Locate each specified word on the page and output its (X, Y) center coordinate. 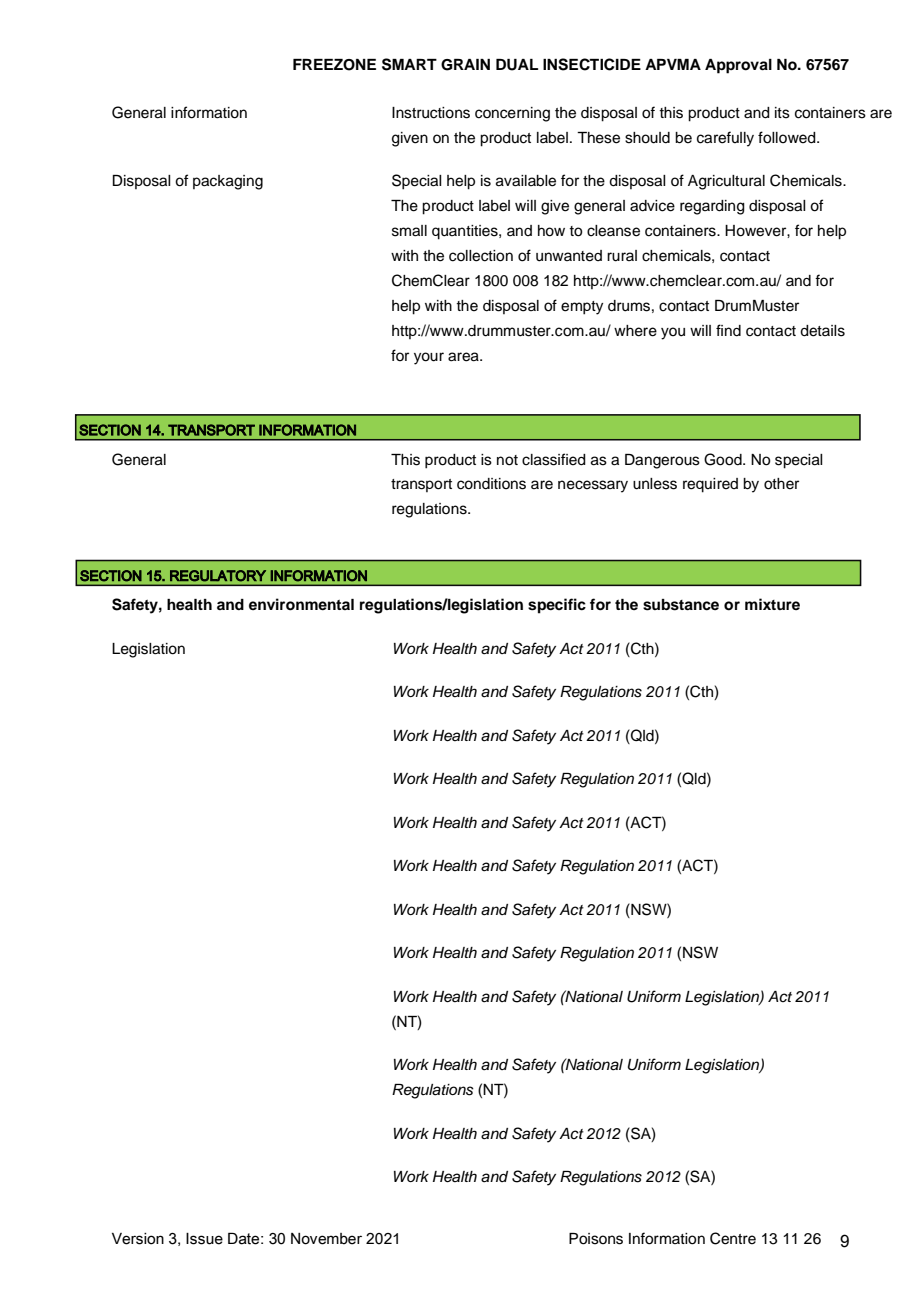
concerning (512, 114)
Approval (738, 66)
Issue (204, 1239)
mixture (772, 604)
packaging (228, 182)
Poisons (596, 1239)
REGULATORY (218, 576)
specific (557, 606)
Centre (733, 1238)
